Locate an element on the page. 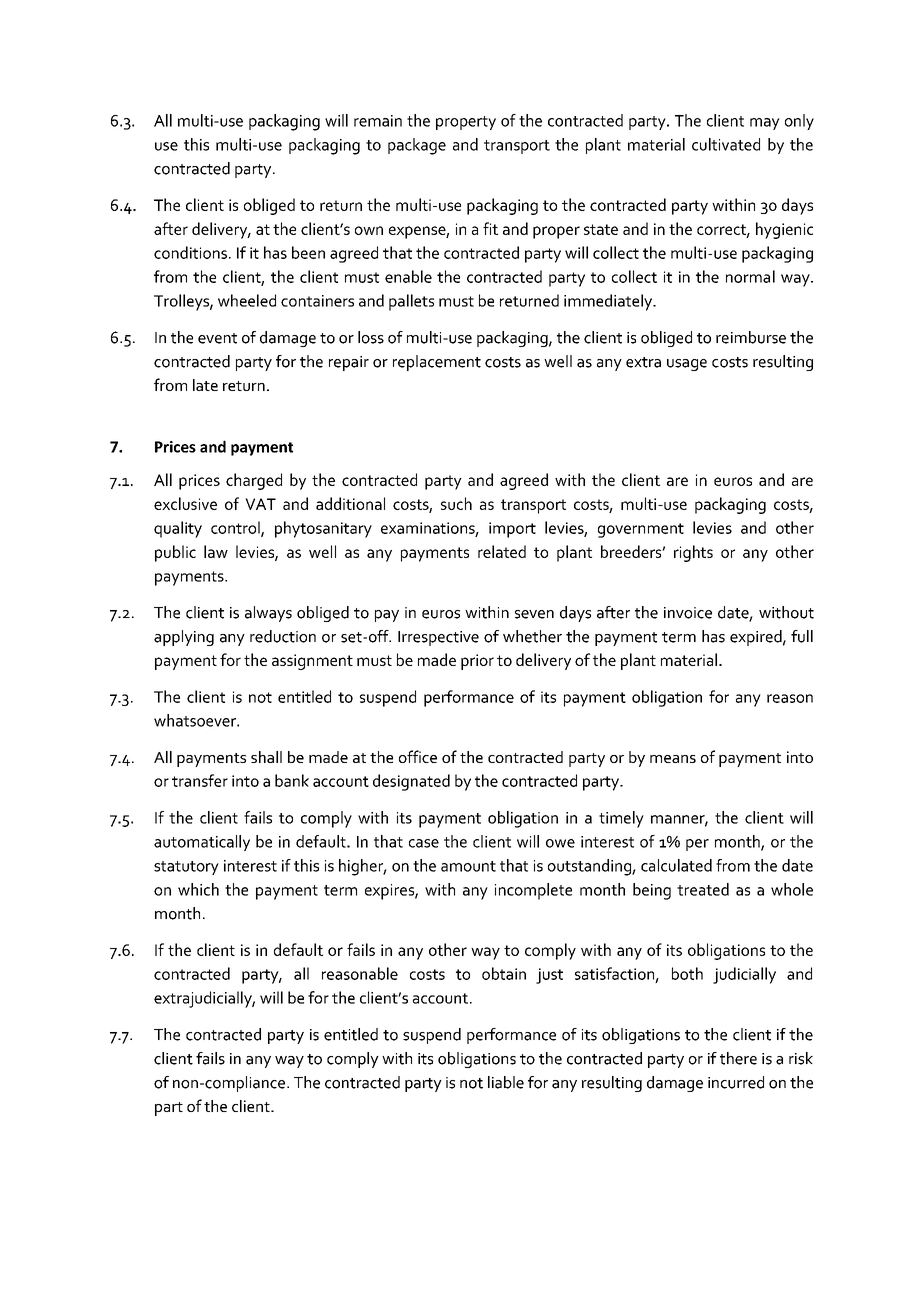 This image has height=1308, width=924. package is located at coordinates (417, 146).
